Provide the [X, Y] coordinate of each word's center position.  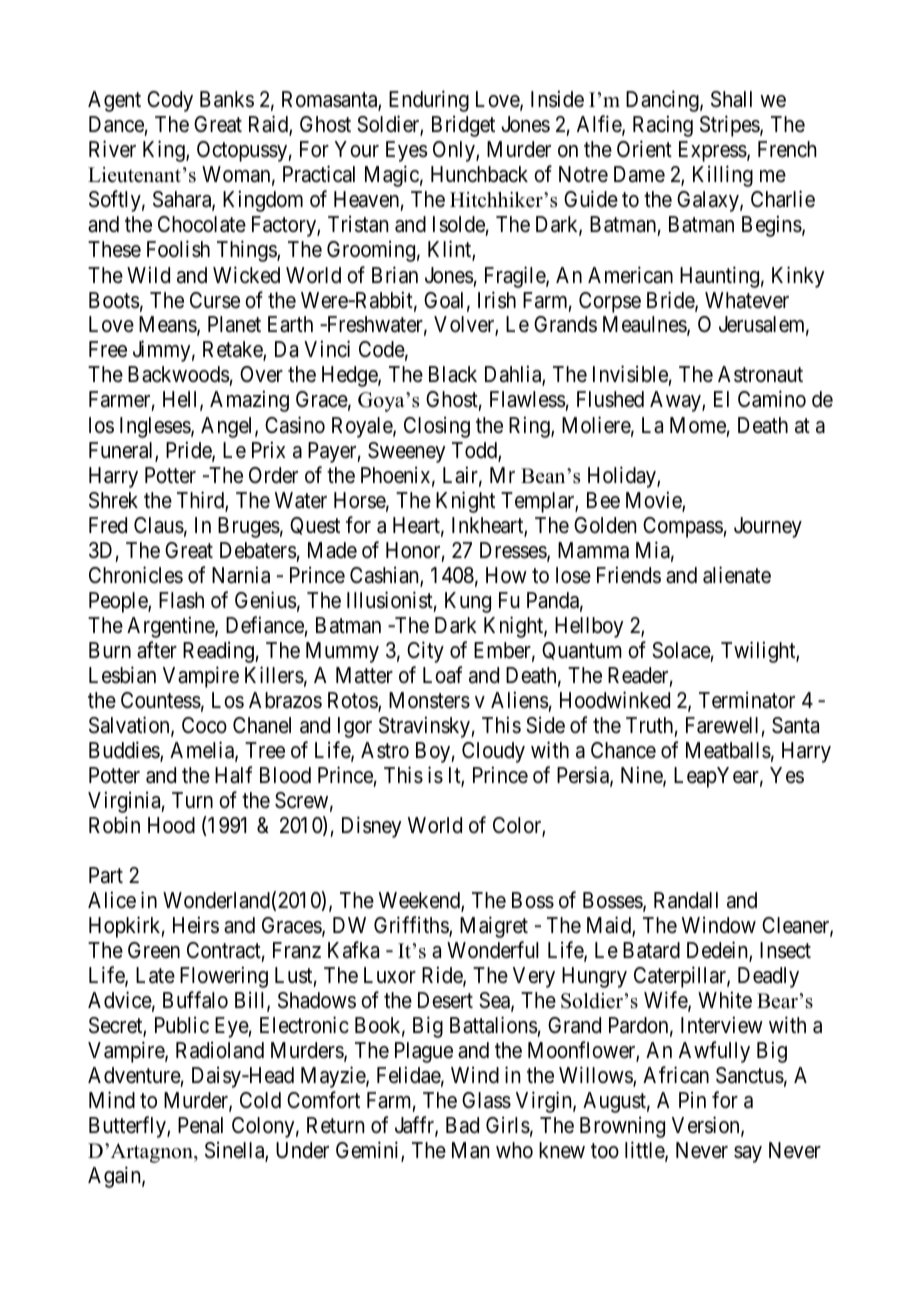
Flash [181, 600]
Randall [686, 900]
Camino [772, 399]
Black [453, 374]
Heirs [196, 925]
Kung [468, 602]
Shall [731, 99]
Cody [170, 101]
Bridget [463, 126]
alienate [737, 575]
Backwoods [179, 376]
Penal [200, 1125]
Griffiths [412, 926]
